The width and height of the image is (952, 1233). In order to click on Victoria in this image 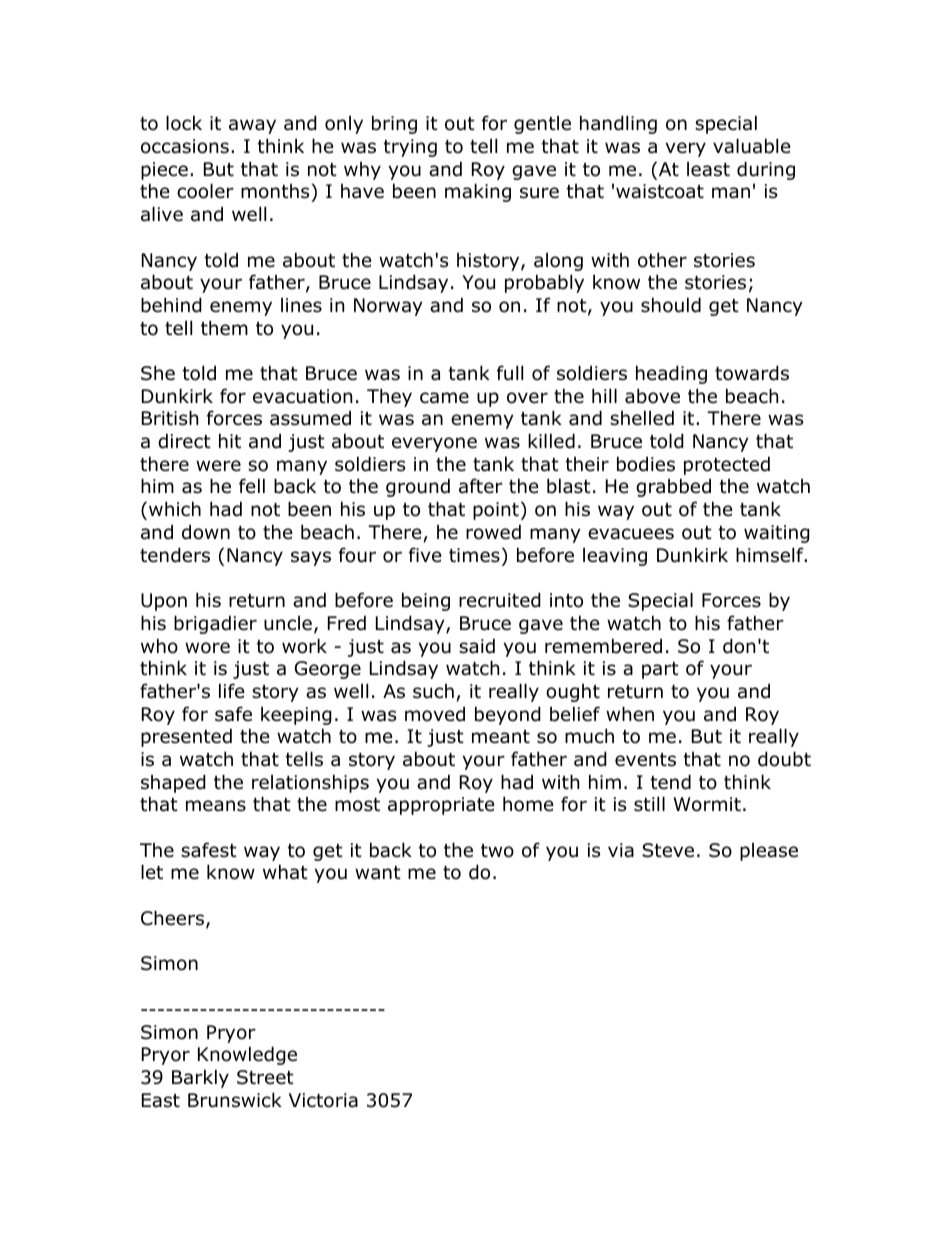, I will do `click(323, 1100)`.
